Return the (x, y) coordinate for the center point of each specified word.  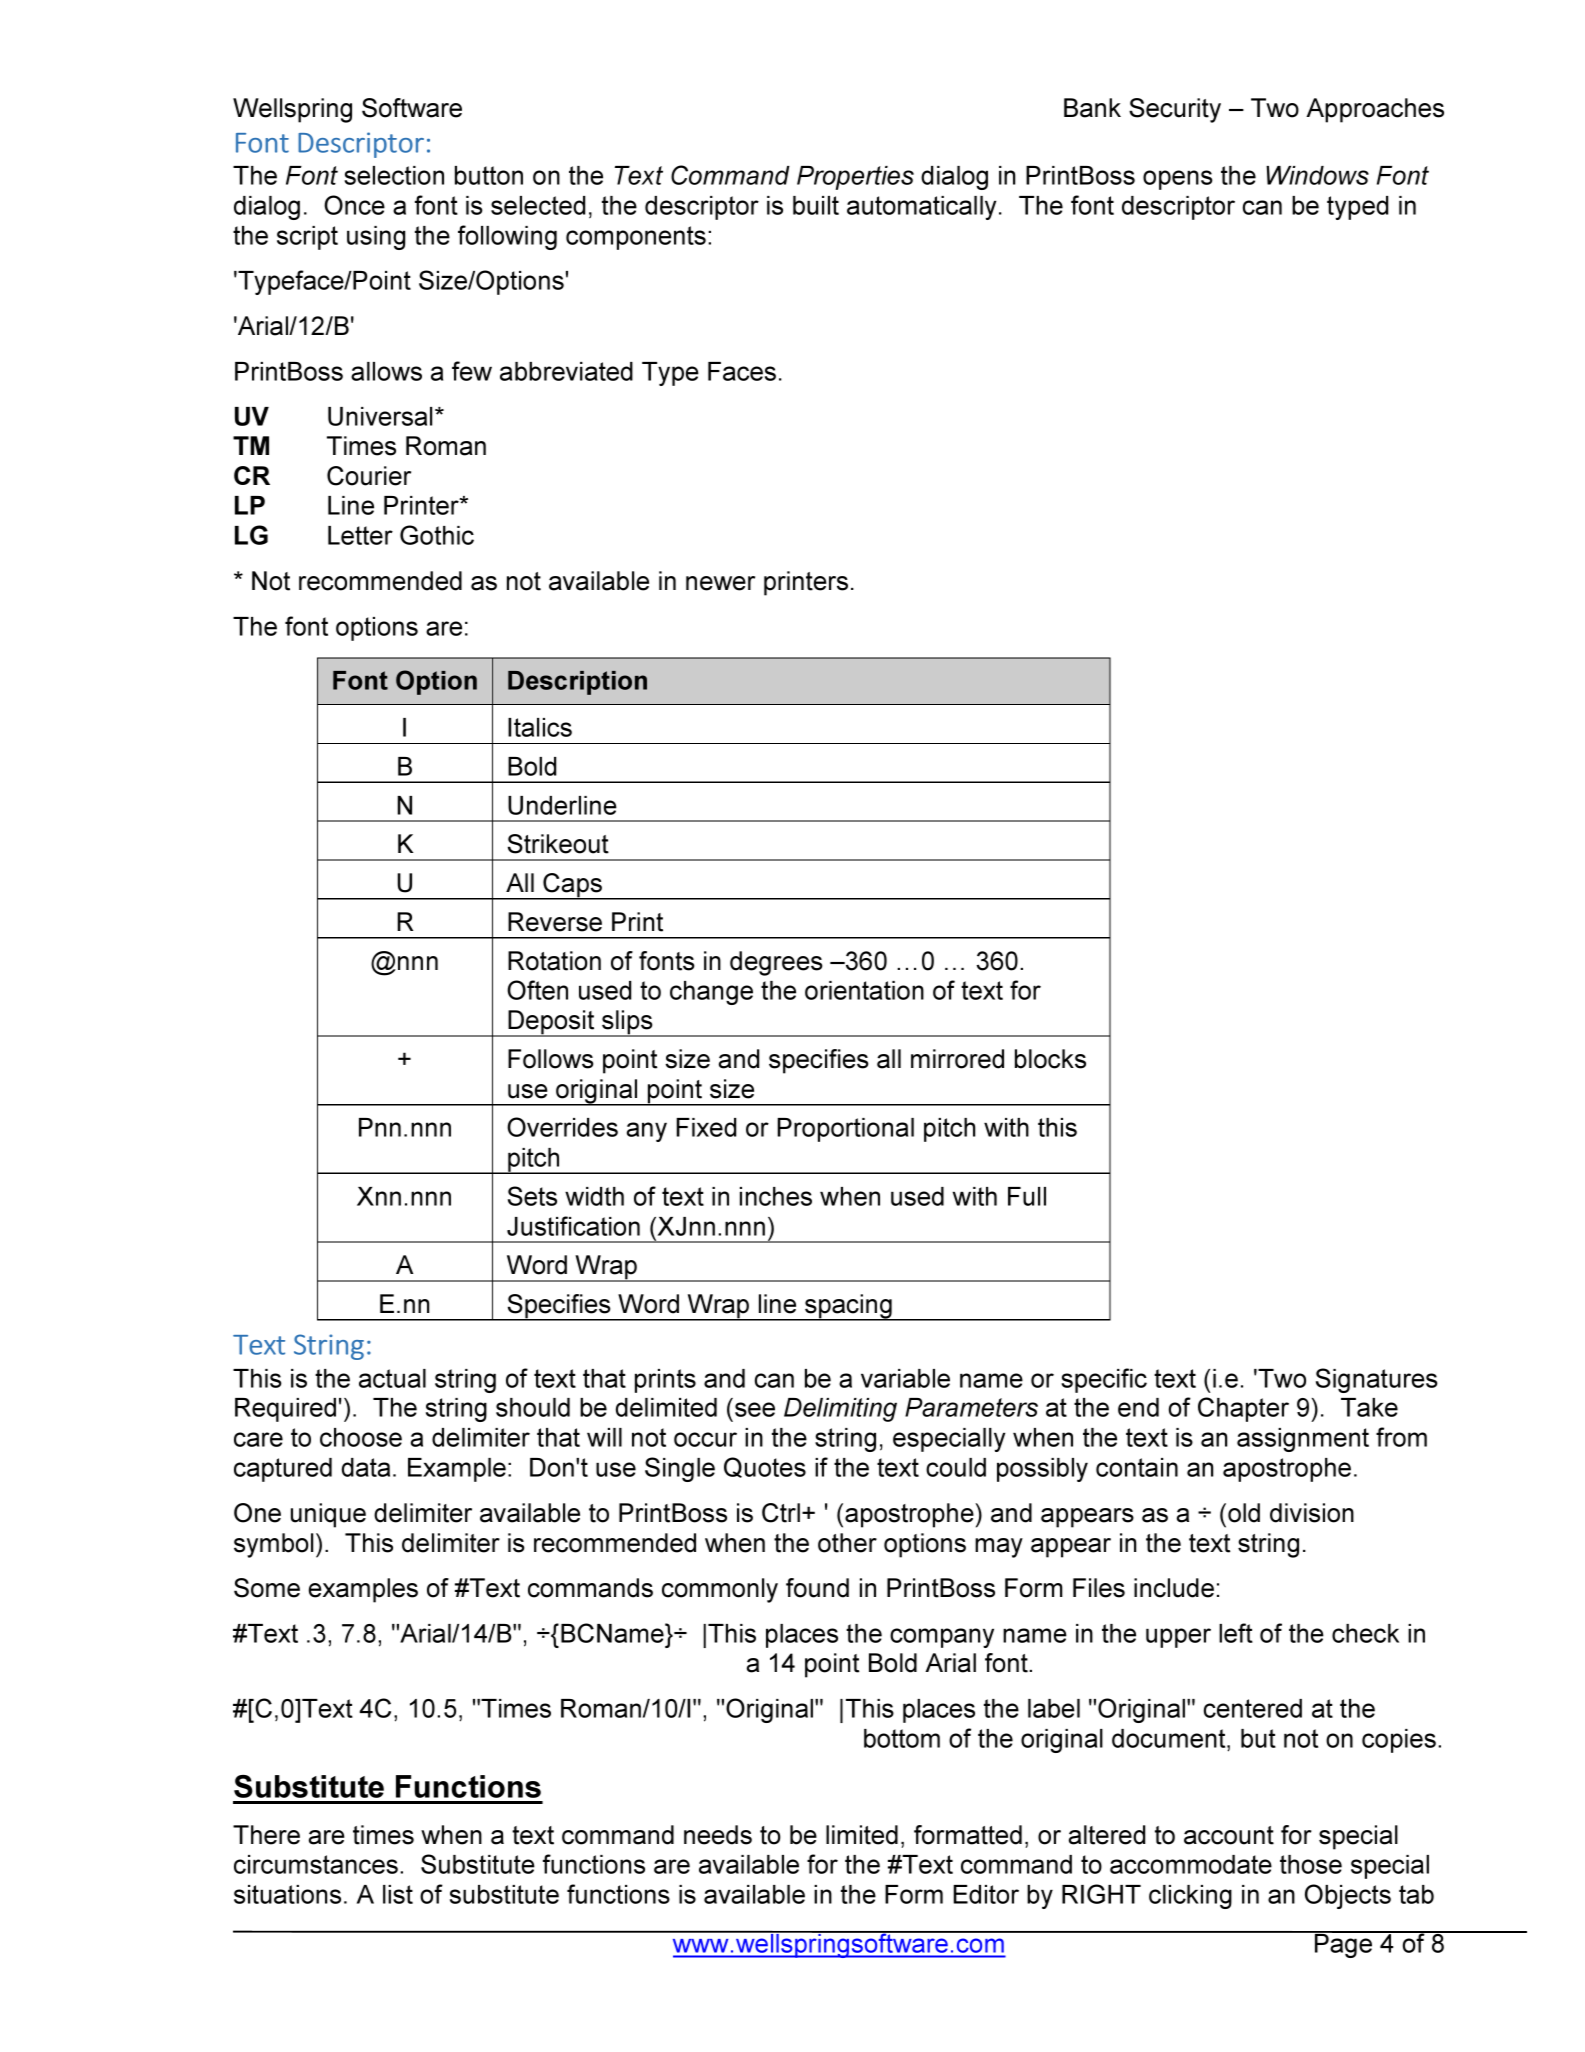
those (1311, 1864)
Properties (855, 178)
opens (1178, 180)
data (366, 1467)
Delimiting (840, 1410)
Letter (360, 535)
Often (537, 990)
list (398, 1894)
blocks (1050, 1059)
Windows (1317, 175)
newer (720, 583)
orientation (864, 990)
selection (394, 175)
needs (718, 1835)
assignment (1303, 1440)
